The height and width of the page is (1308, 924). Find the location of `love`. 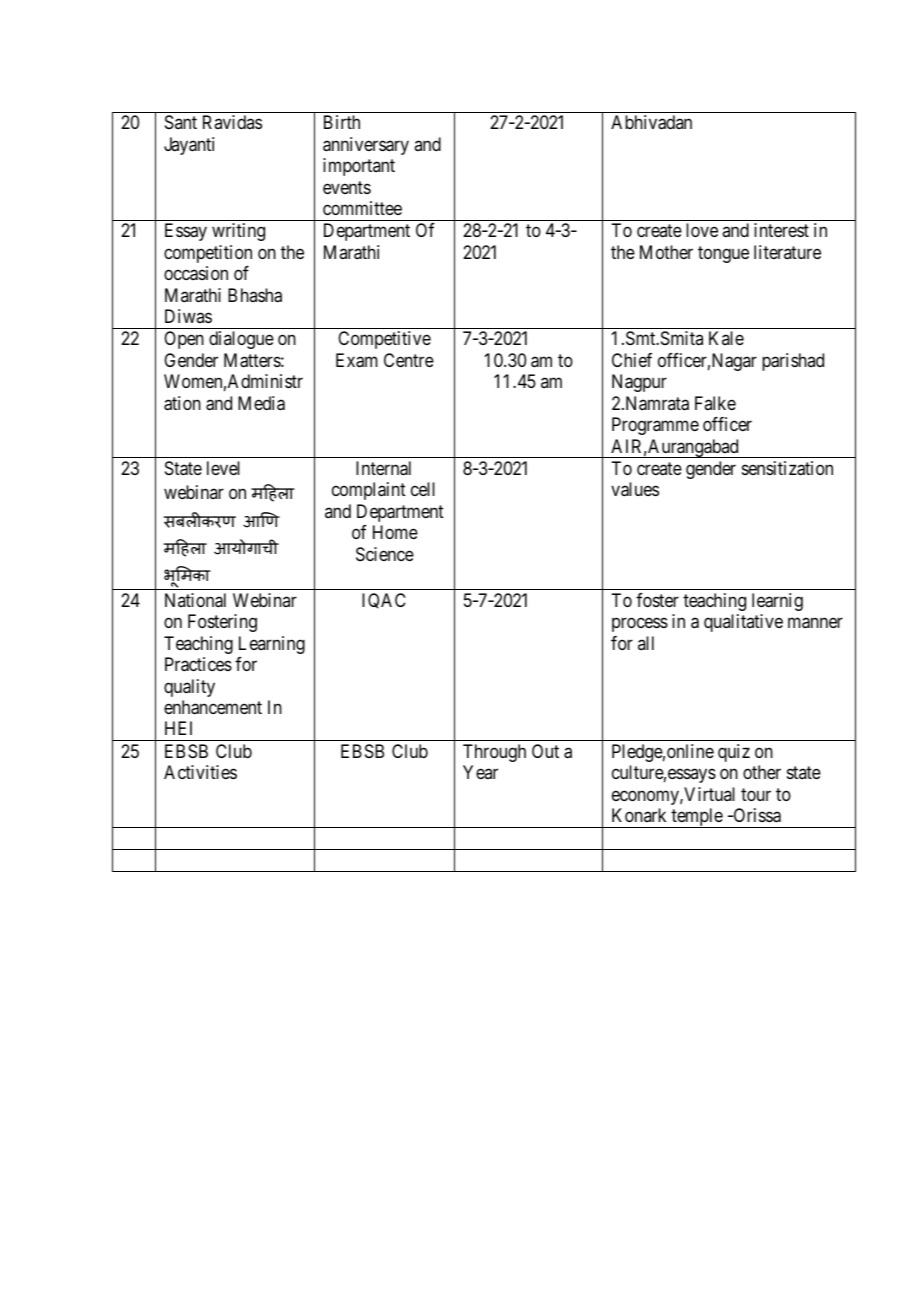

love is located at coordinates (702, 230).
